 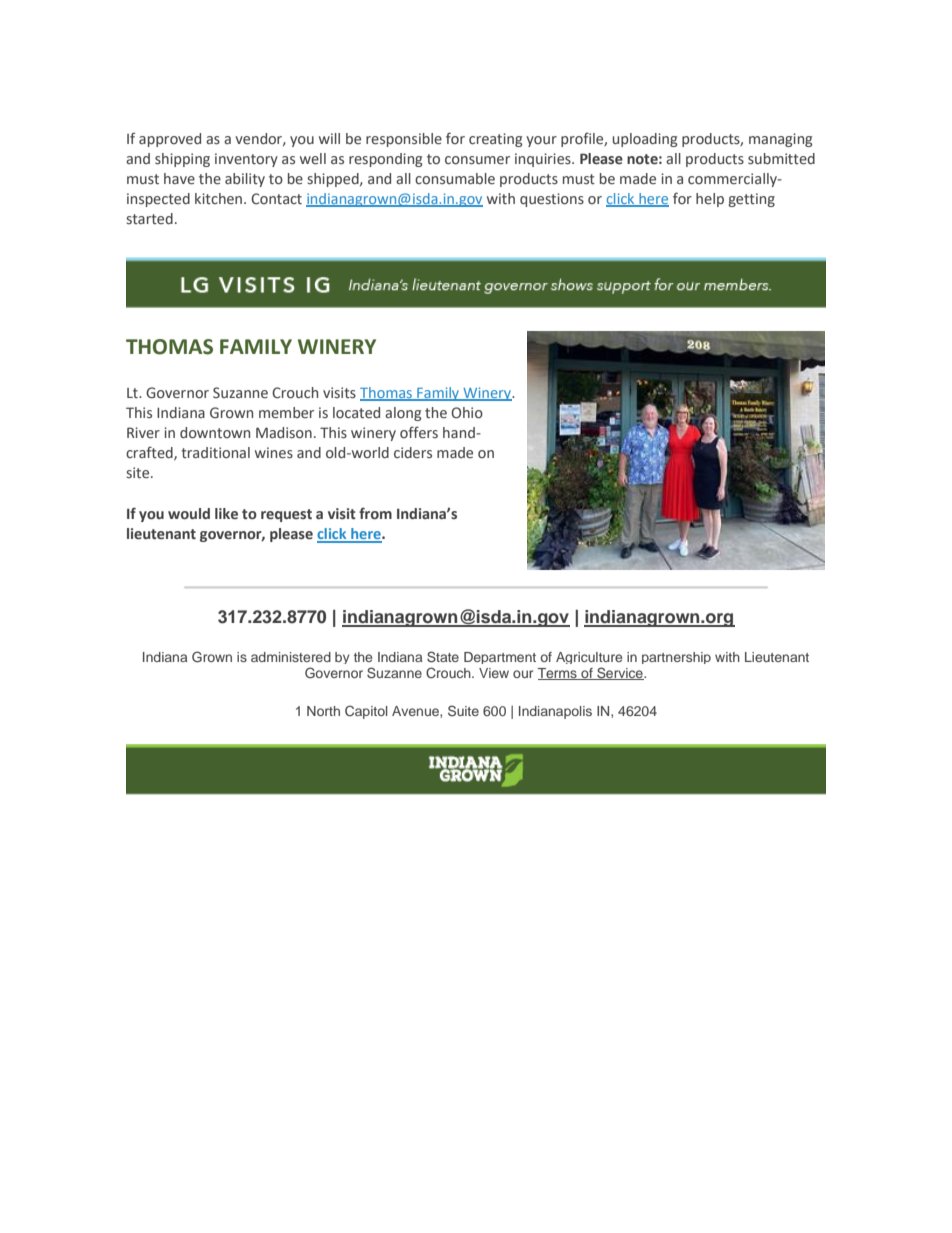 I want to click on offers, so click(x=419, y=432).
